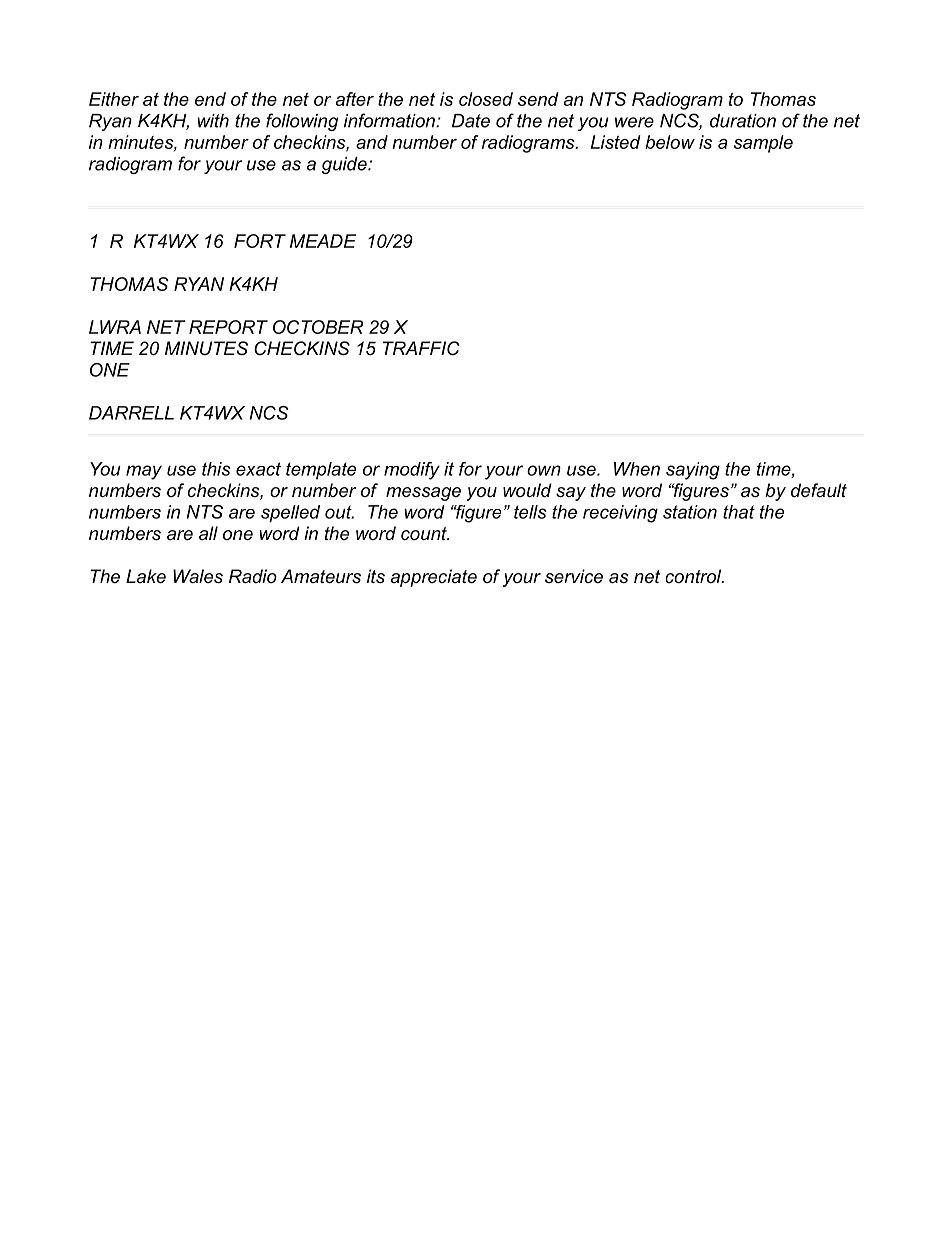 The width and height of the screenshot is (952, 1233). I want to click on TRAFFIC, so click(421, 348).
